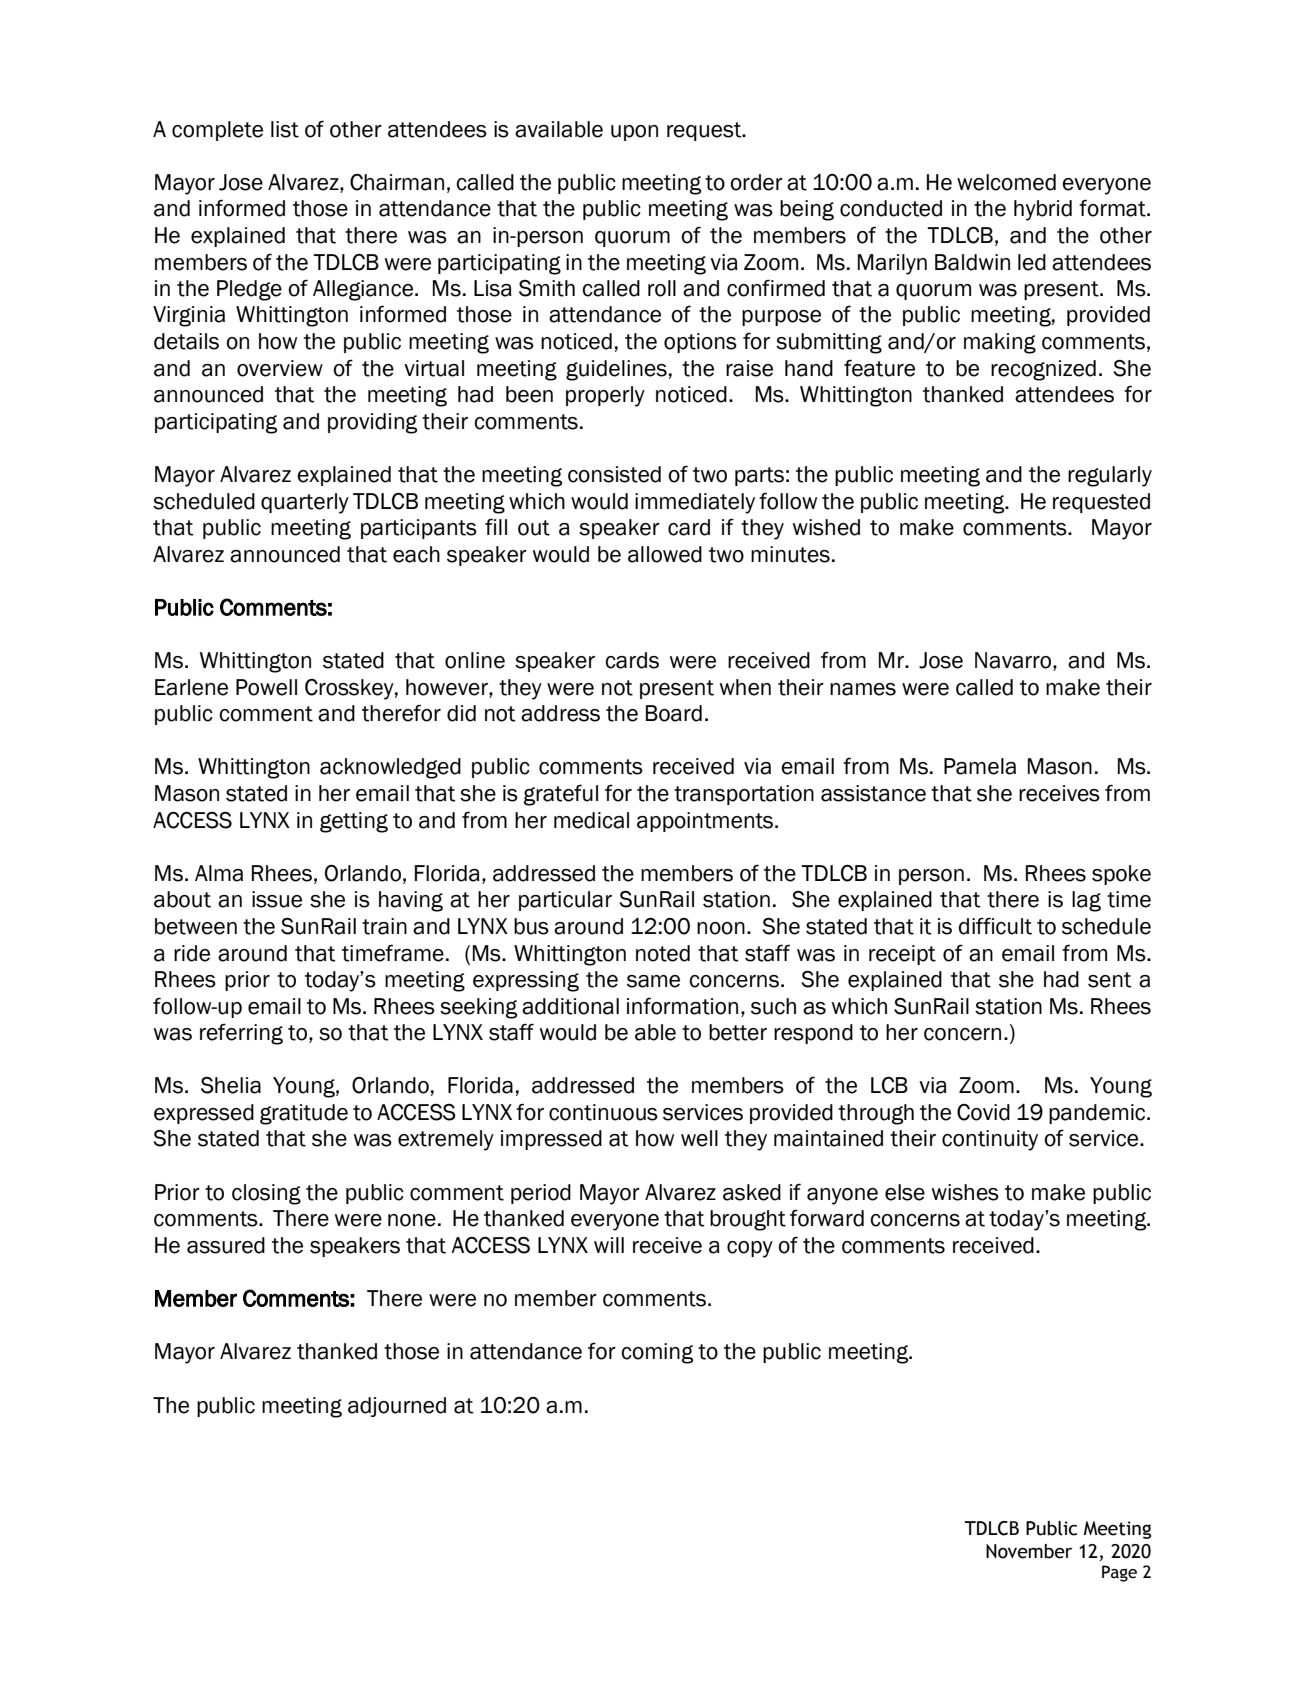 This image has height=1688, width=1305. What do you see at coordinates (634, 133) in the image?
I see `upon` at bounding box center [634, 133].
